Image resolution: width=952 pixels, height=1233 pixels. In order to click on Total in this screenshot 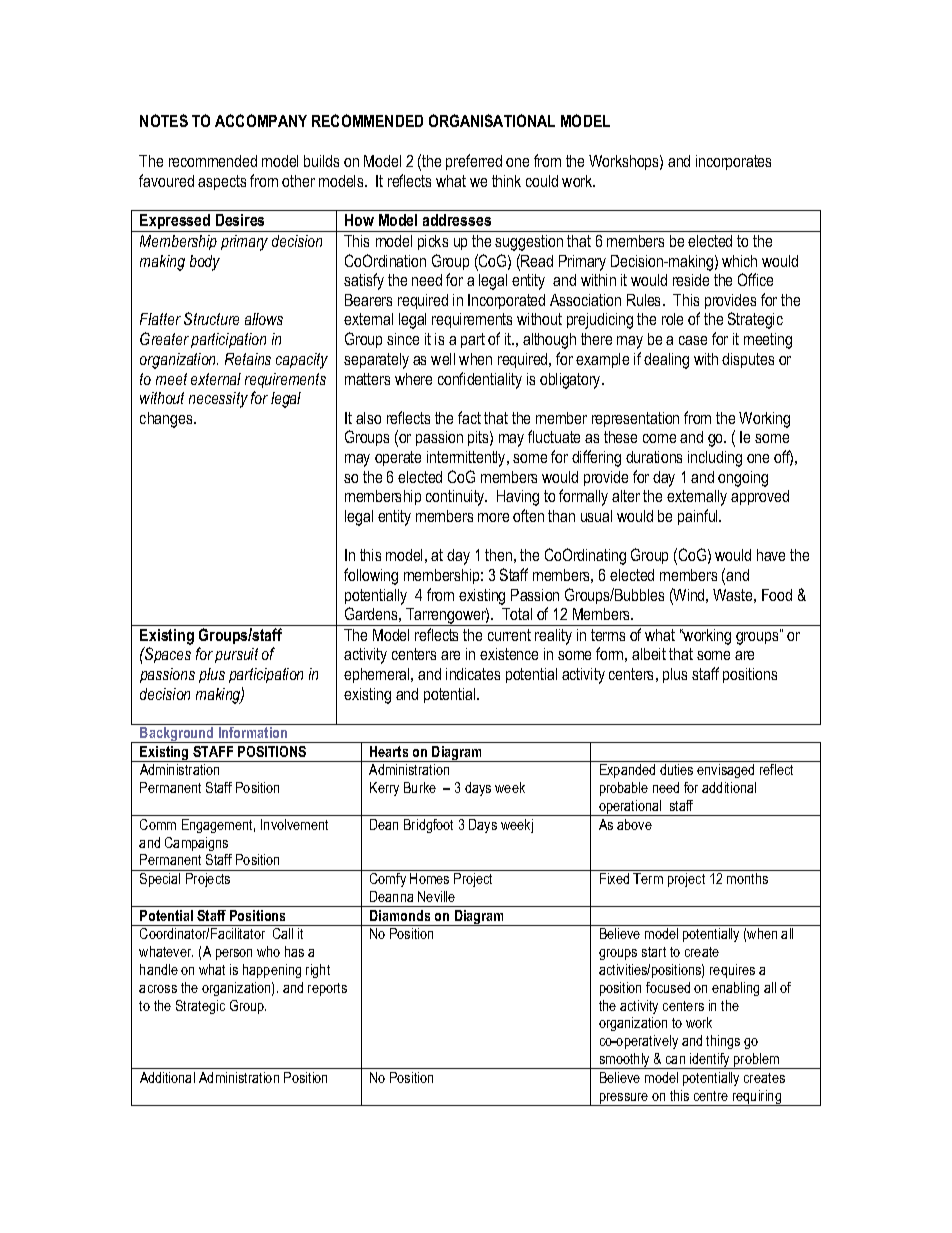, I will do `click(517, 614)`.
